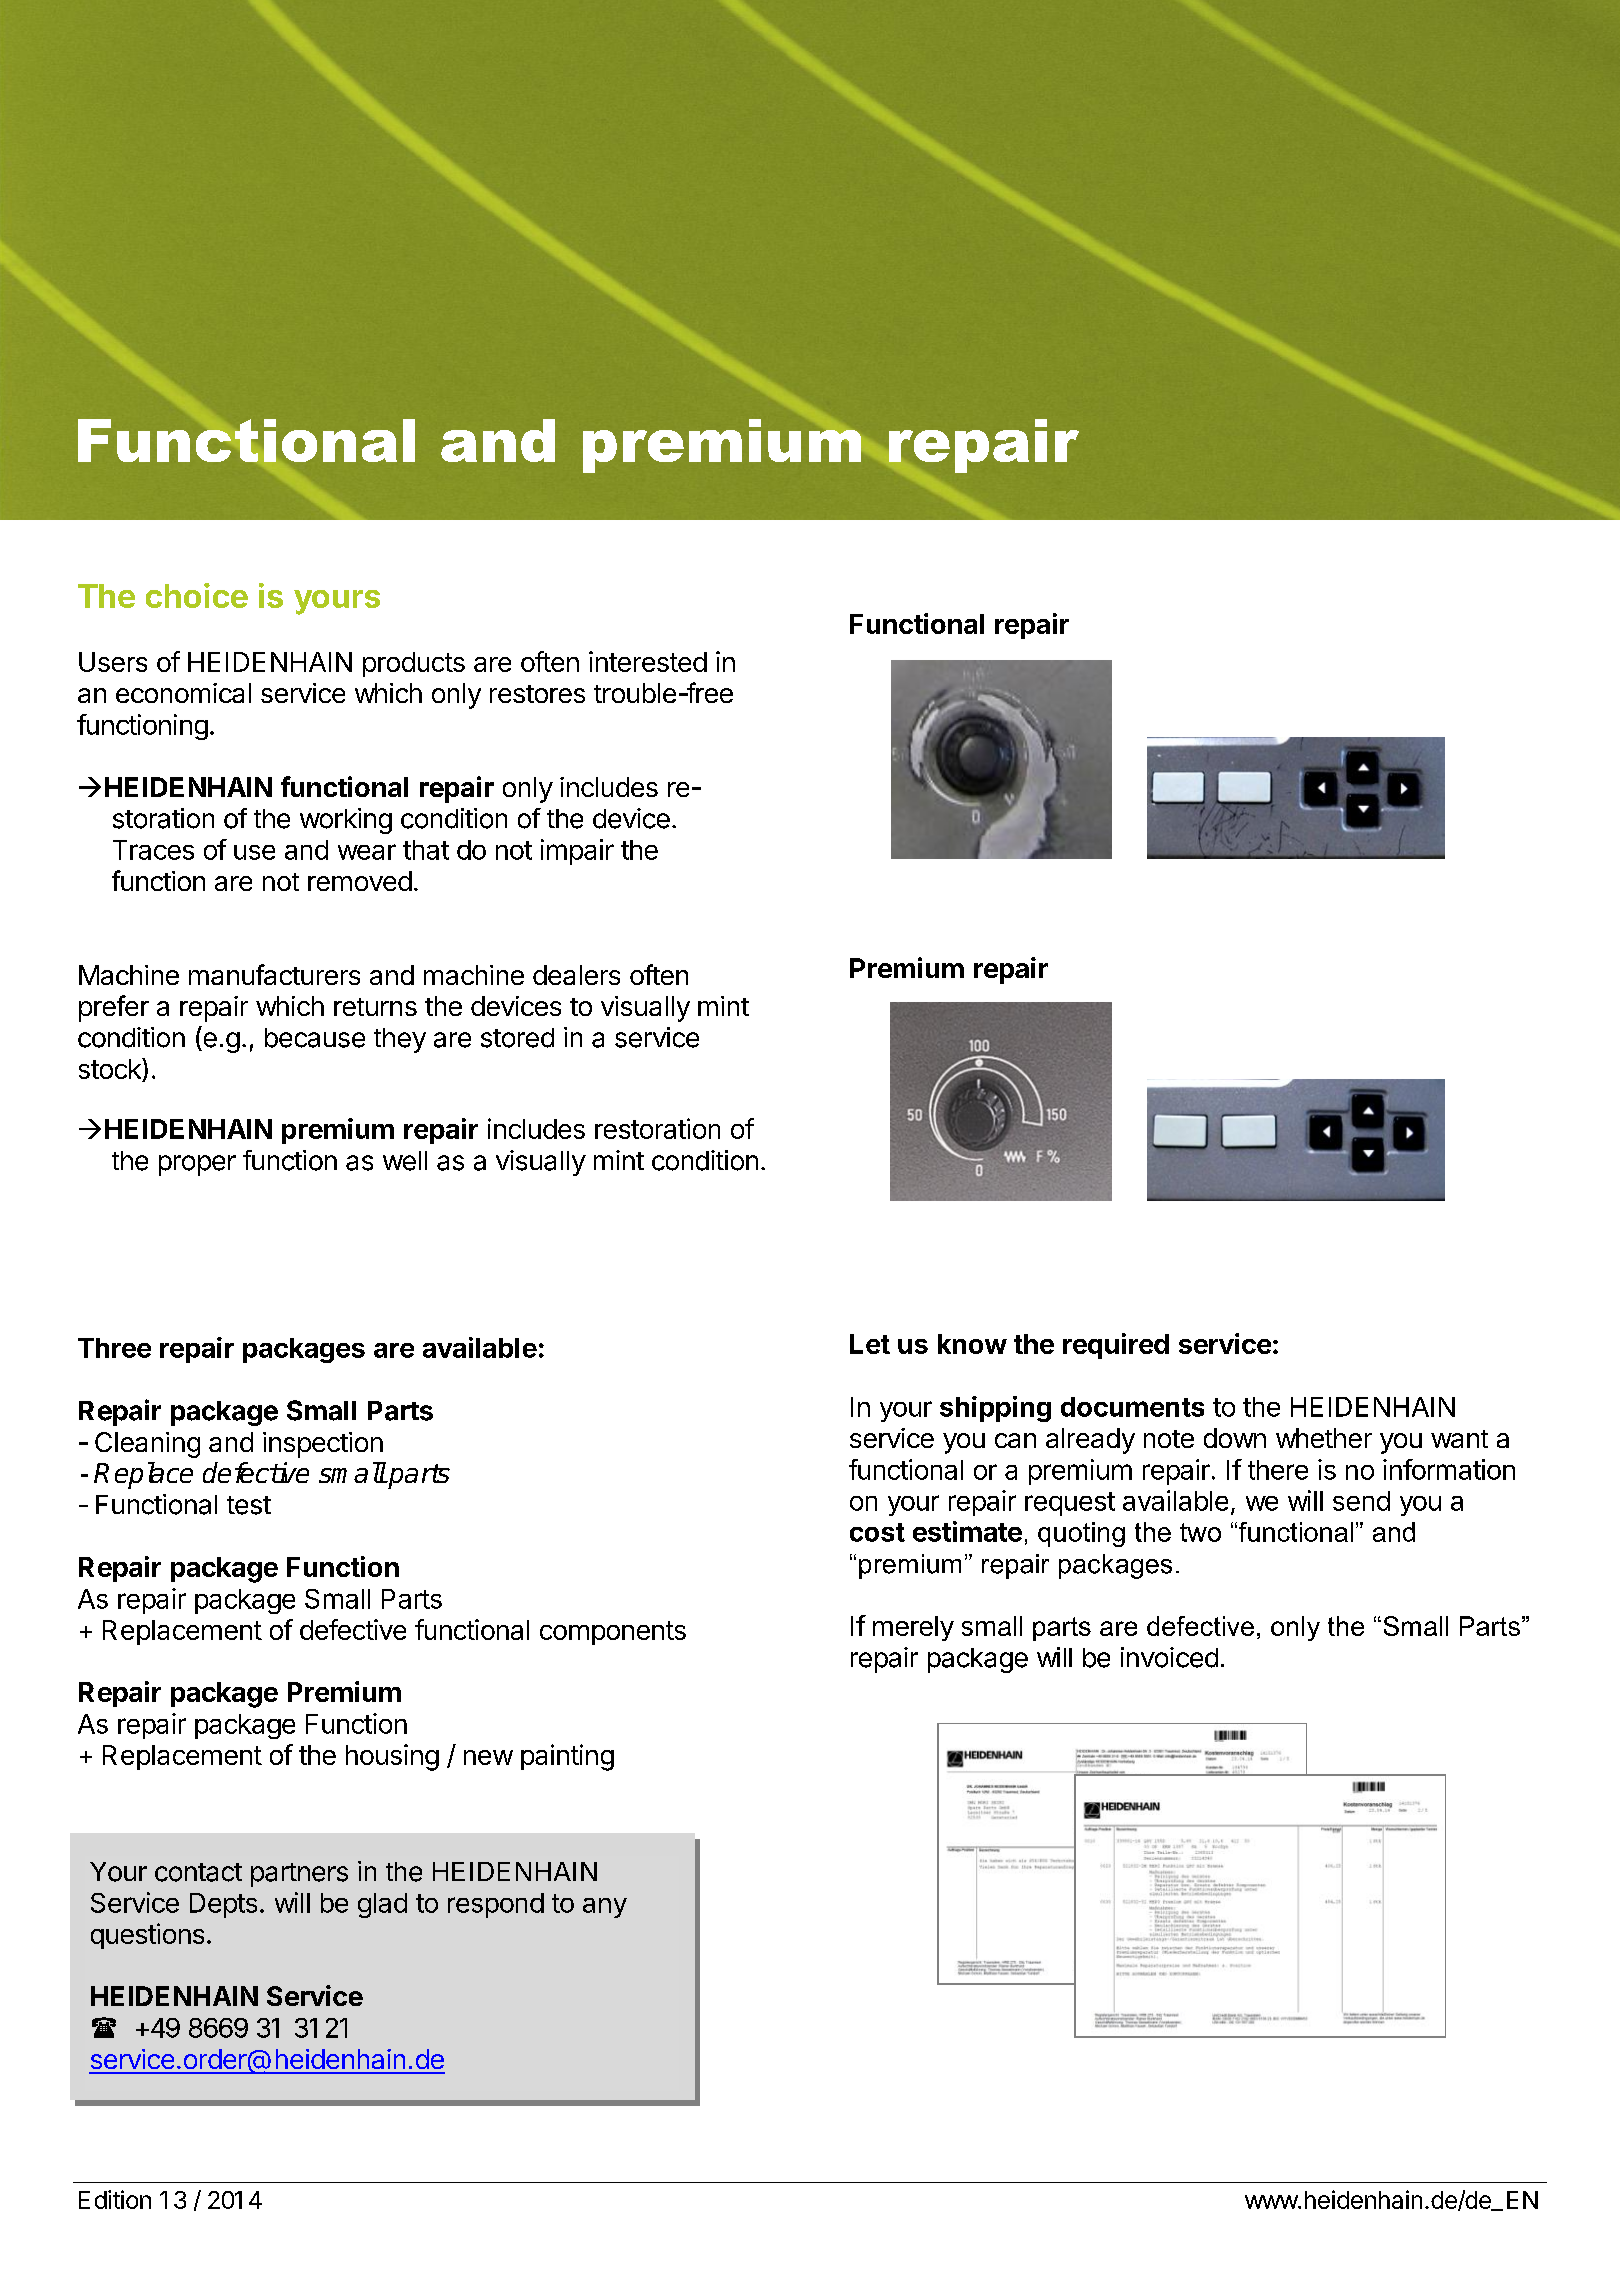 The width and height of the screenshot is (1620, 2291). Describe the element at coordinates (517, 1038) in the screenshot. I see `stored` at that location.
